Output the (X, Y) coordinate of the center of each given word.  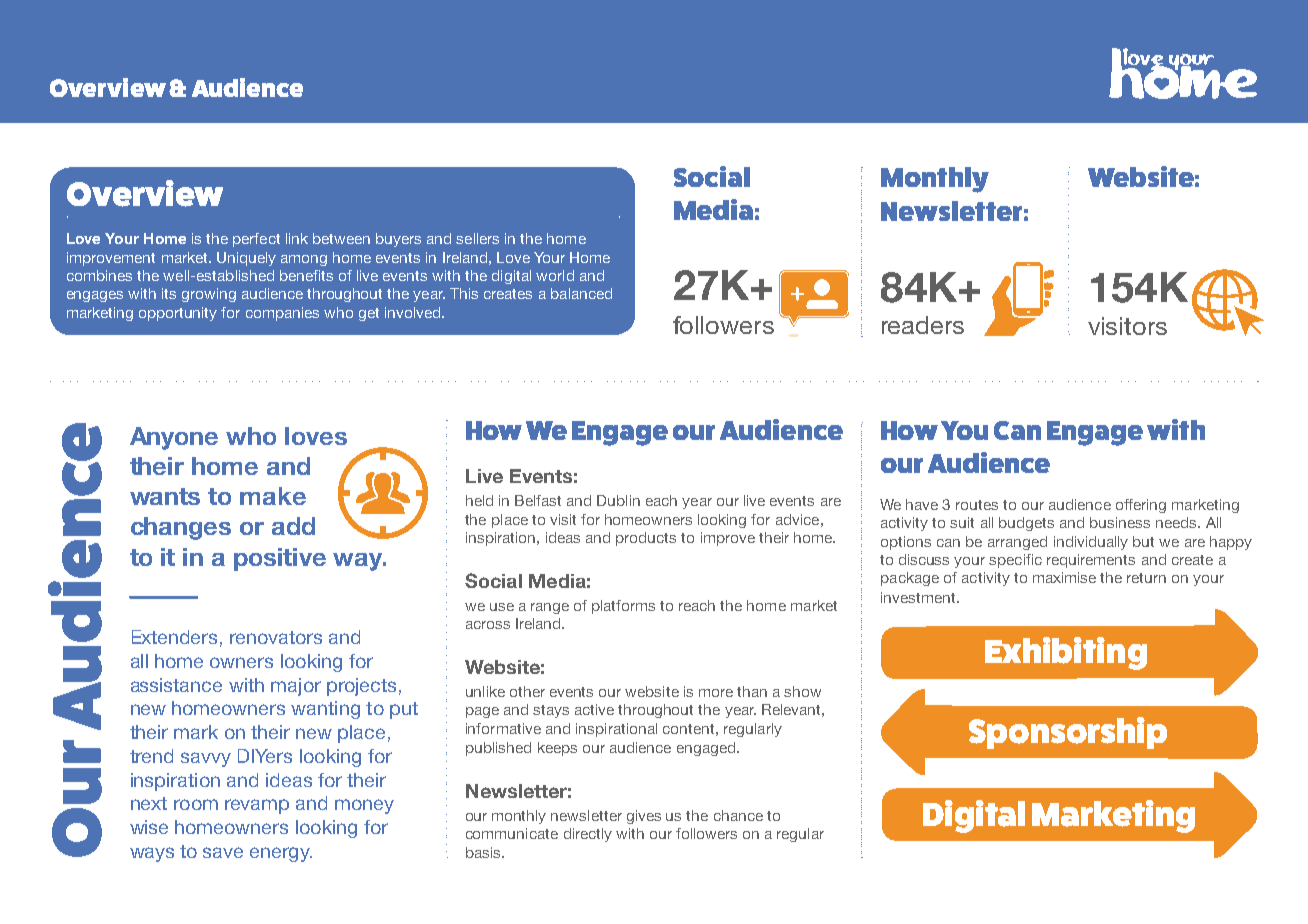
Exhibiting (1066, 653)
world (555, 275)
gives (644, 817)
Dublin (618, 500)
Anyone (174, 438)
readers (923, 325)
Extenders (174, 637)
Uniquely (246, 259)
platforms (623, 607)
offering (1141, 506)
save (223, 852)
